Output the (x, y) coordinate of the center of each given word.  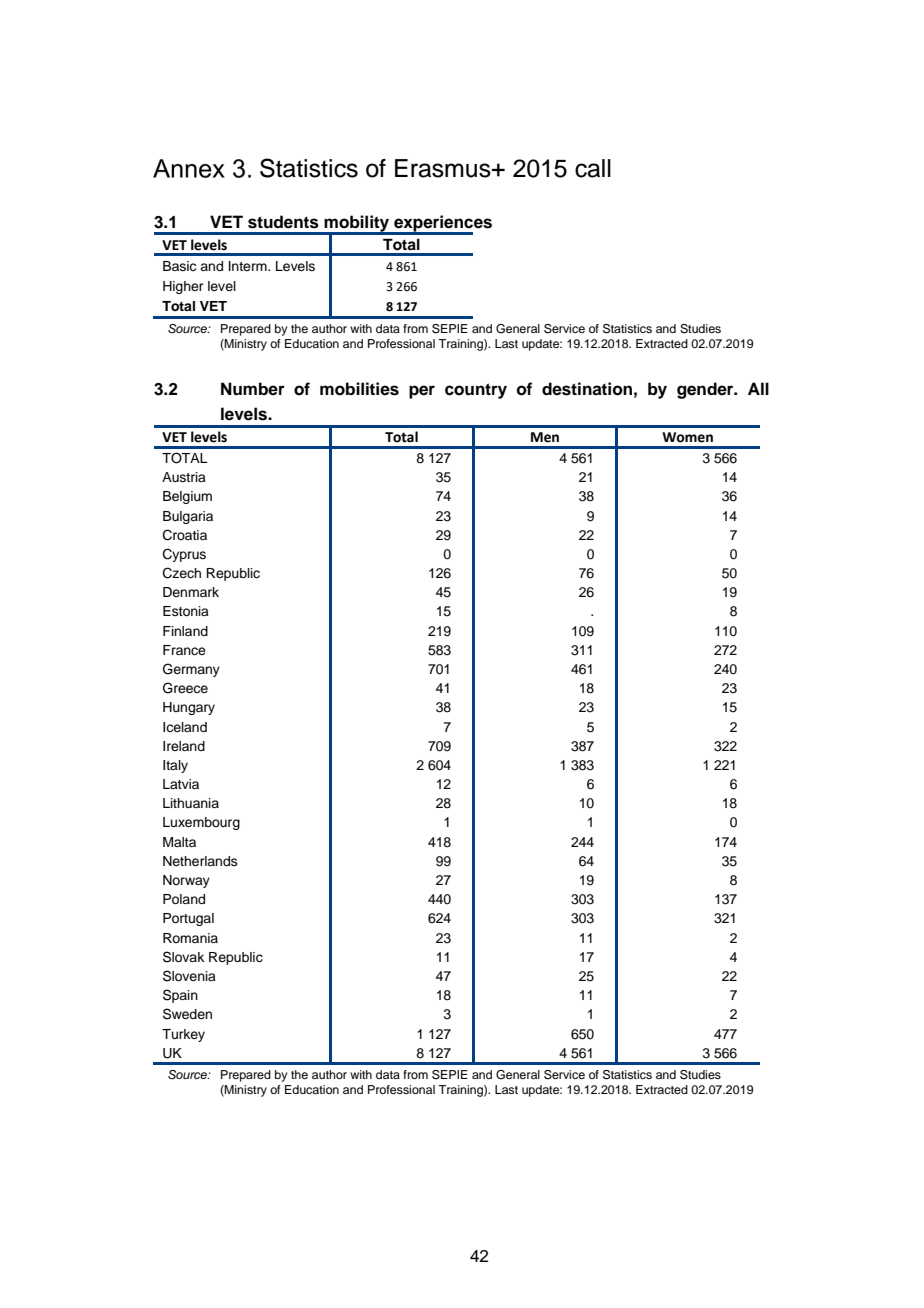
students (283, 222)
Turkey (183, 1035)
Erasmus (444, 168)
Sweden (187, 1014)
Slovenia (189, 976)
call (593, 168)
